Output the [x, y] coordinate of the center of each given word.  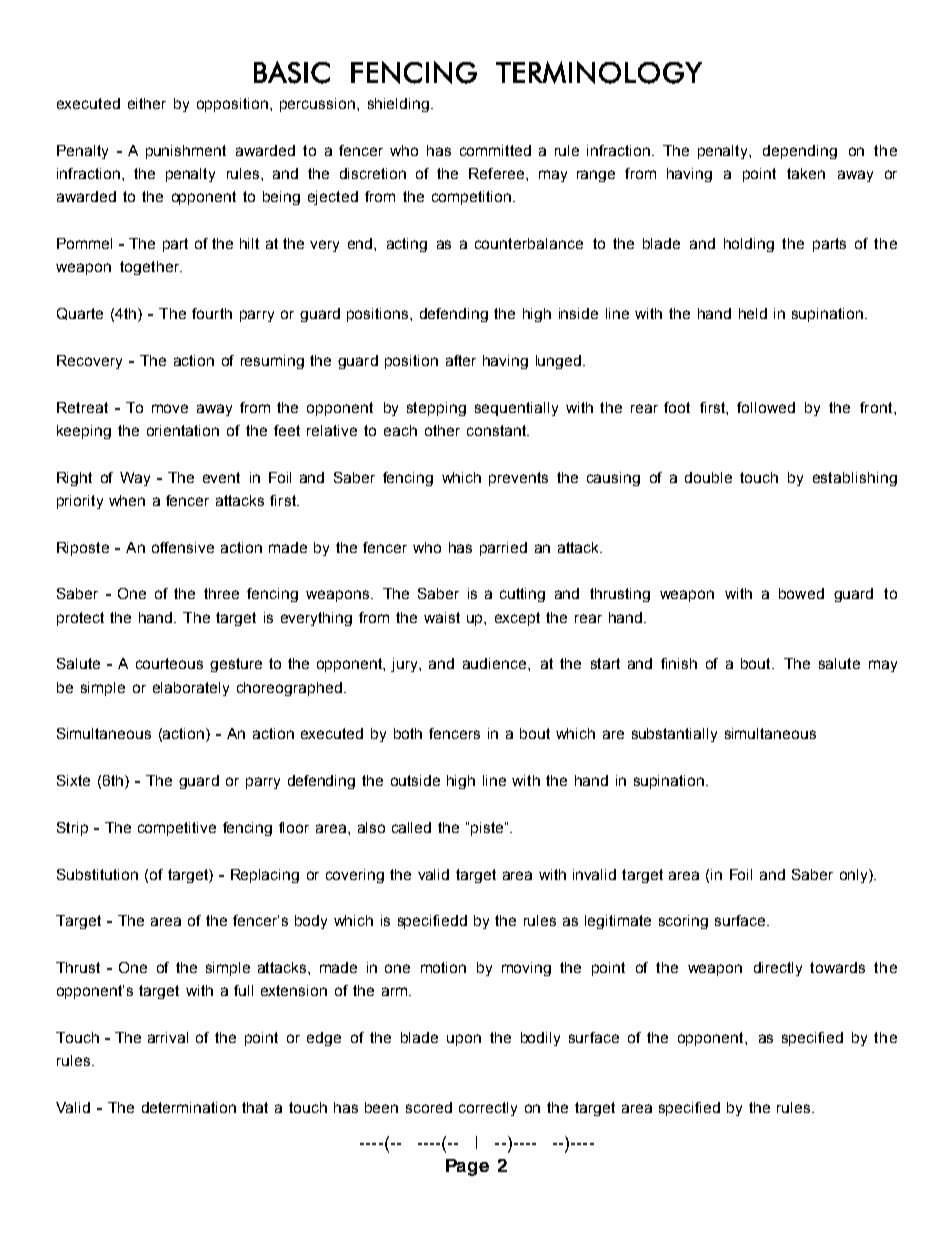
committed [495, 150]
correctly [488, 1109]
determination [189, 1107]
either [147, 103]
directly [778, 969]
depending [800, 152]
